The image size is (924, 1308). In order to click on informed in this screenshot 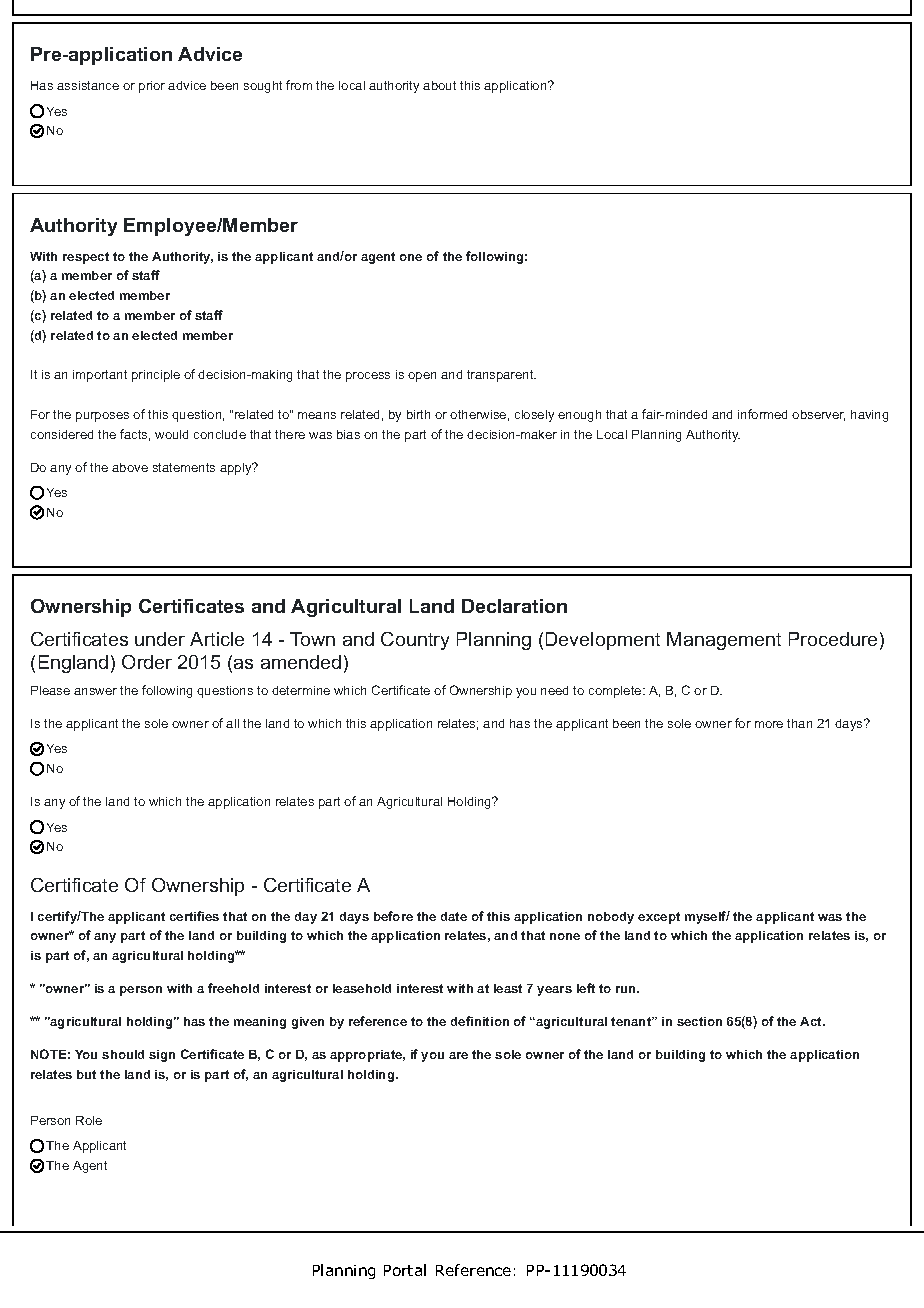, I will do `click(762, 414)`.
